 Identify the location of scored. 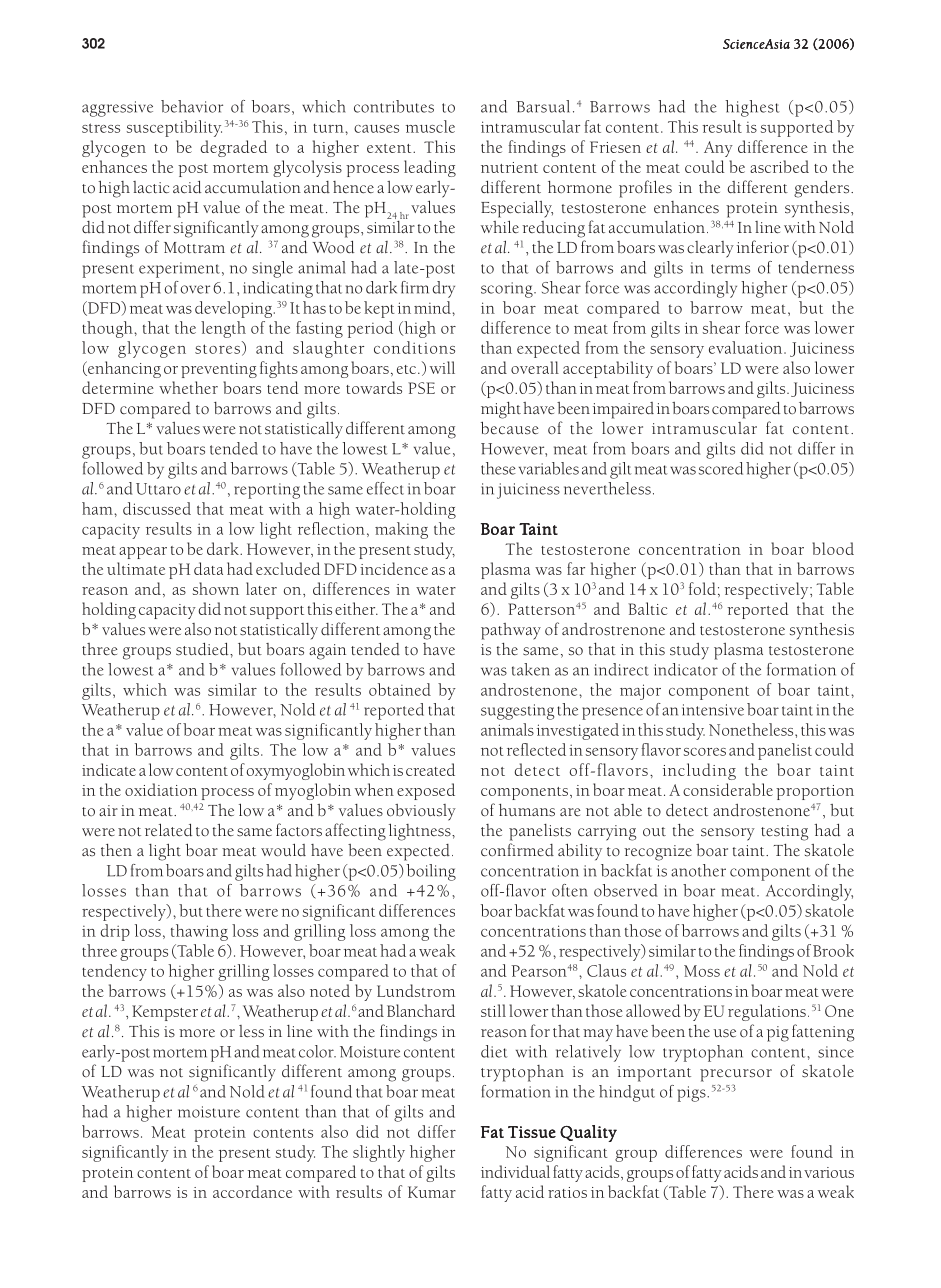
(721, 468).
